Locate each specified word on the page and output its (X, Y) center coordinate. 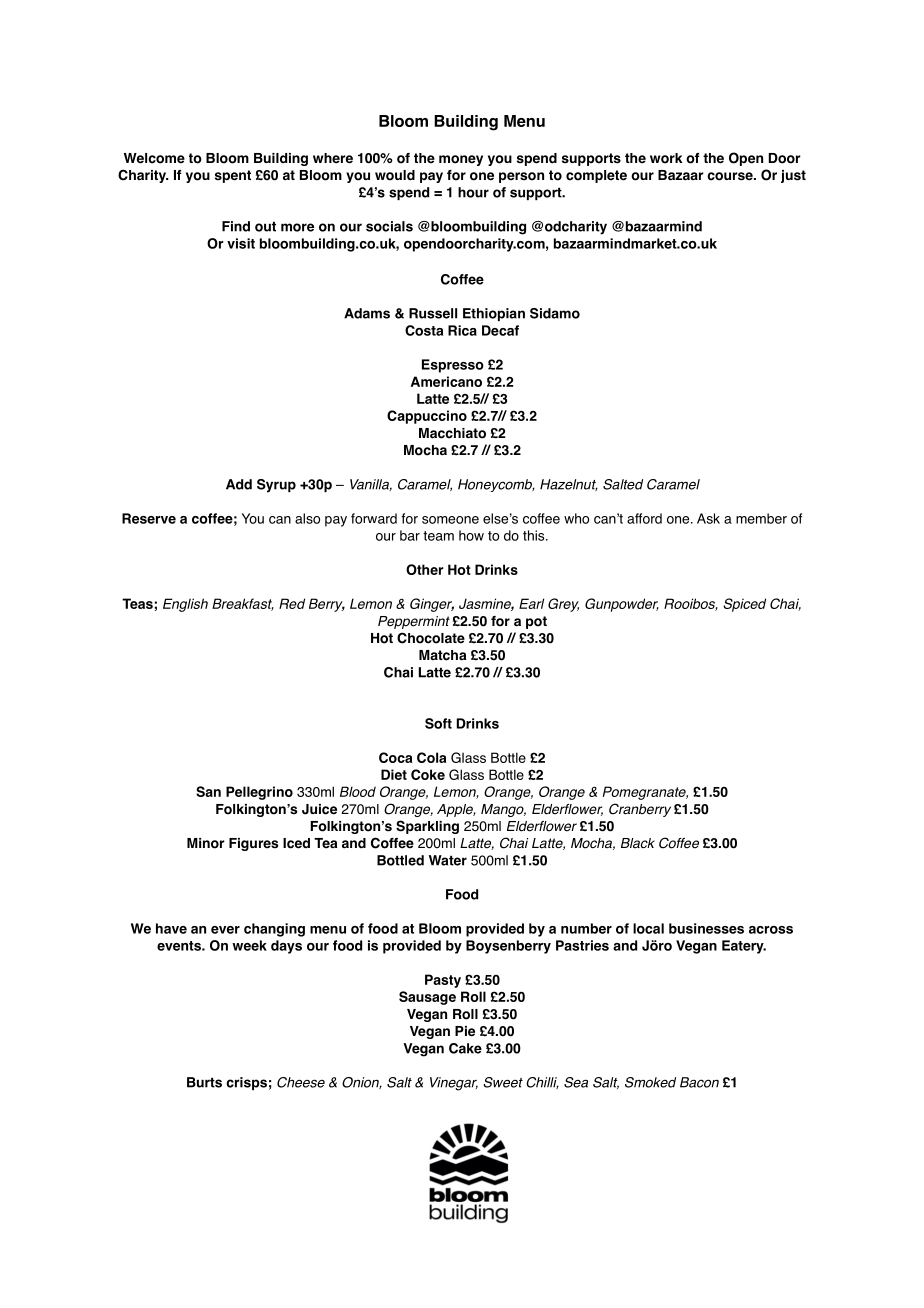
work (666, 158)
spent (233, 176)
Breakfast (243, 604)
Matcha (442, 655)
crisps (246, 1083)
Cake (465, 1048)
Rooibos (691, 604)
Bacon (699, 1082)
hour (473, 192)
